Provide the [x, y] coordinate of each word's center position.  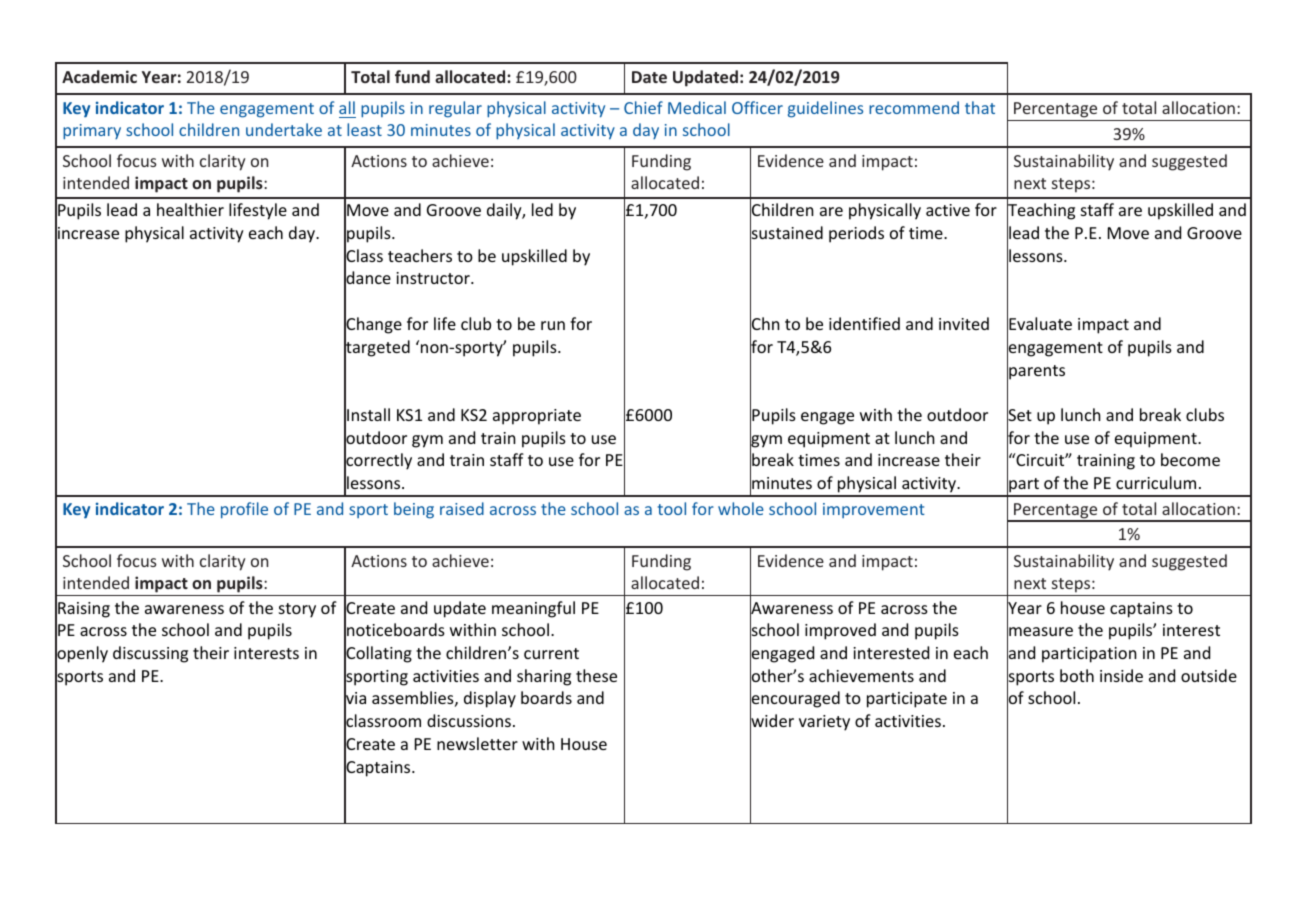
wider [772, 721]
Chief [643, 107]
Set [1019, 415]
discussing [150, 654]
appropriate [537, 417]
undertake [284, 129]
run [553, 325]
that [980, 107]
